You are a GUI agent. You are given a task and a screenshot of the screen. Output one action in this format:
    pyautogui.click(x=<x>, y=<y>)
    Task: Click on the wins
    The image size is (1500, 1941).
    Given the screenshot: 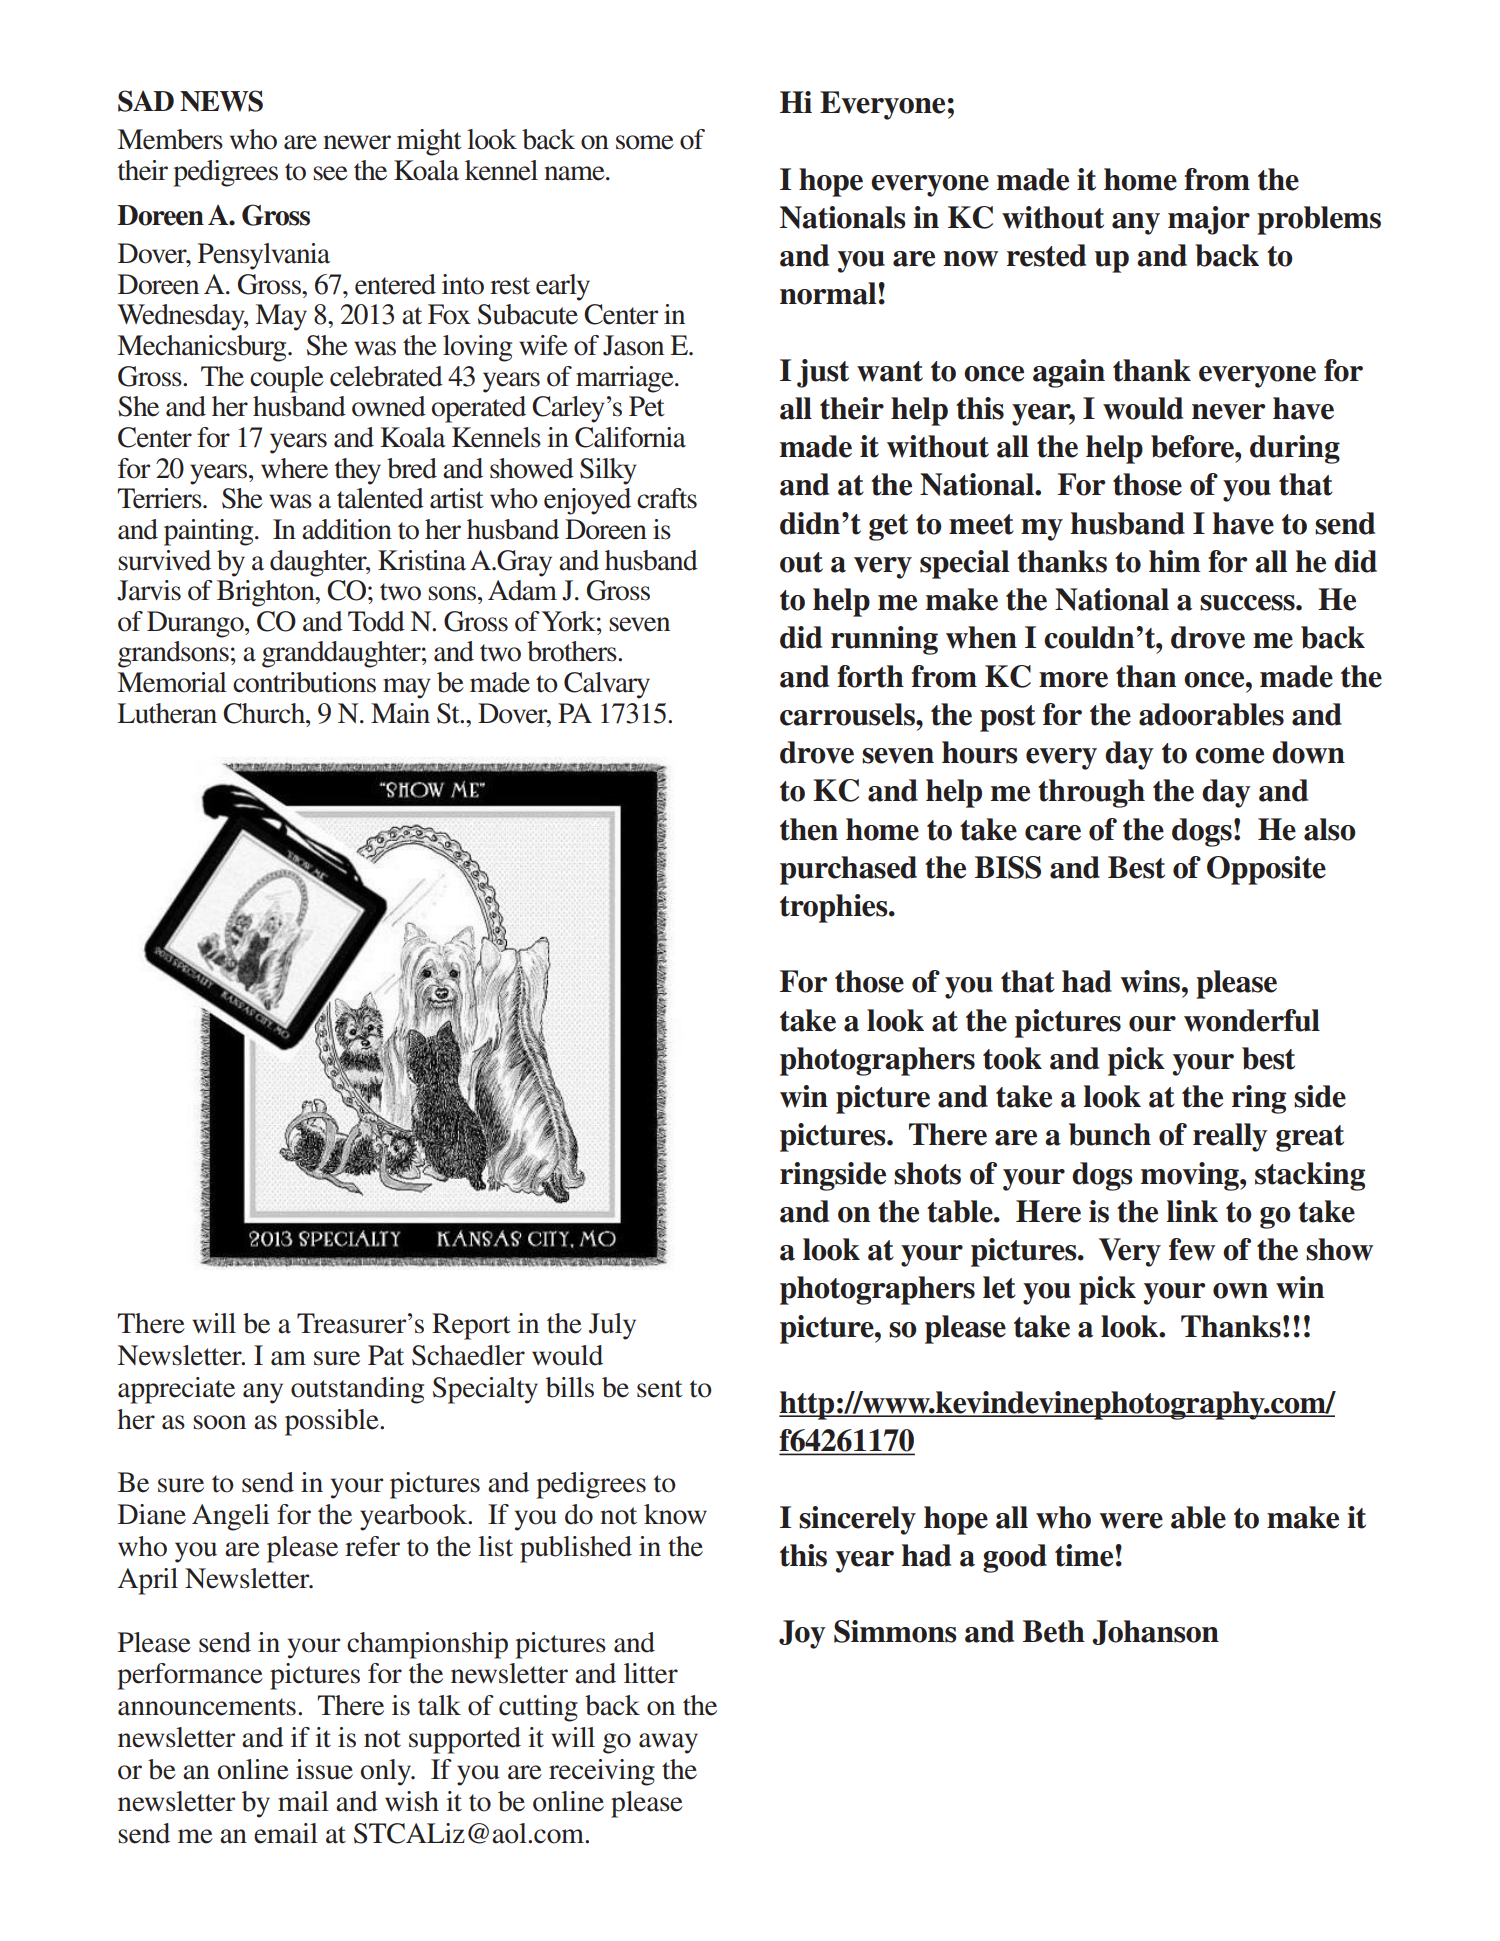 What is the action you would take?
    pyautogui.click(x=1151, y=981)
